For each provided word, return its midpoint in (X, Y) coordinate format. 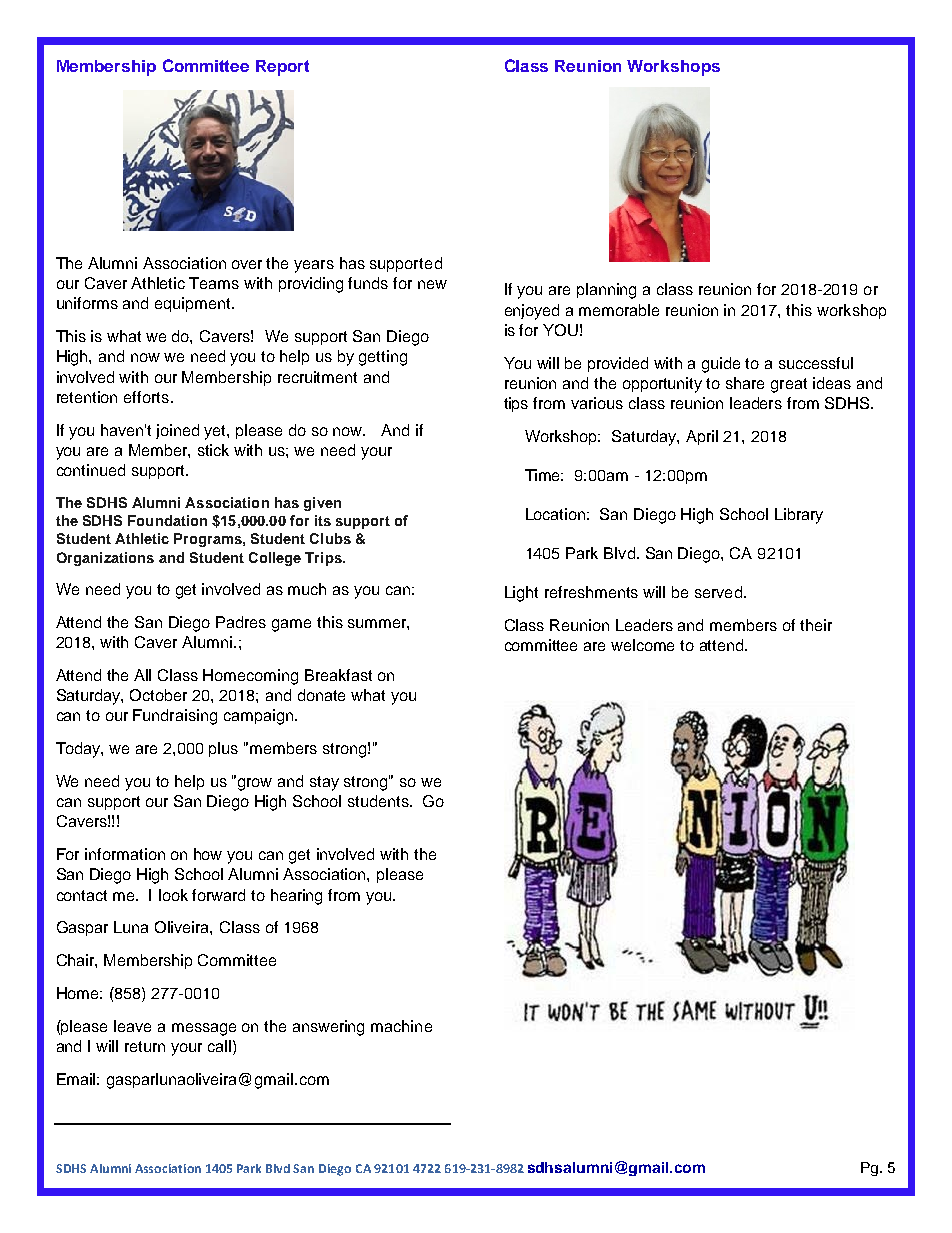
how (208, 854)
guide (721, 365)
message (204, 1029)
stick (213, 450)
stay (324, 783)
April (702, 437)
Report (282, 68)
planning (606, 291)
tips (516, 404)
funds (368, 283)
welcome (642, 645)
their (816, 625)
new (432, 284)
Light (521, 594)
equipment (194, 304)
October (158, 695)
